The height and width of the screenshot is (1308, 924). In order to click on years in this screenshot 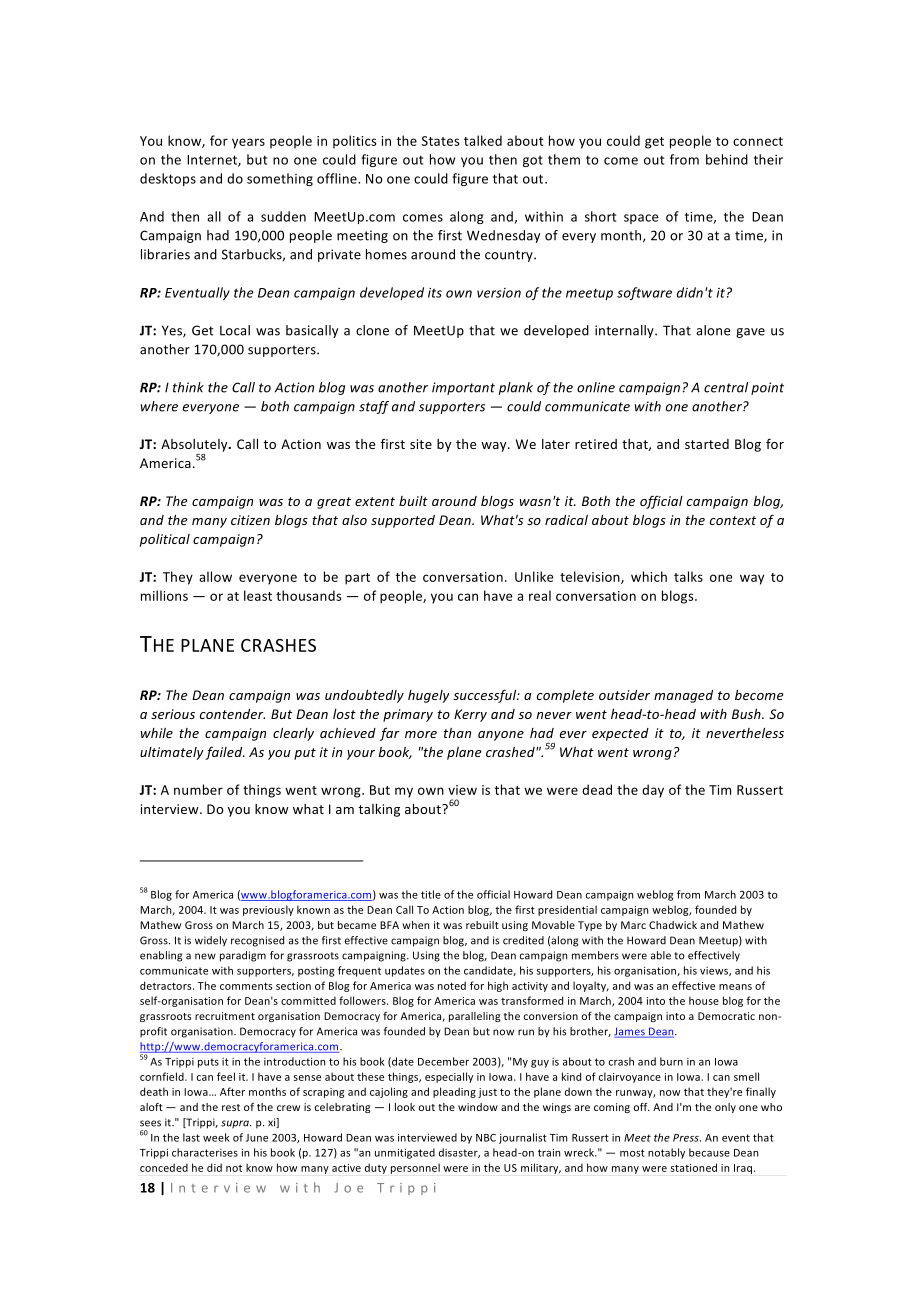, I will do `click(248, 143)`.
